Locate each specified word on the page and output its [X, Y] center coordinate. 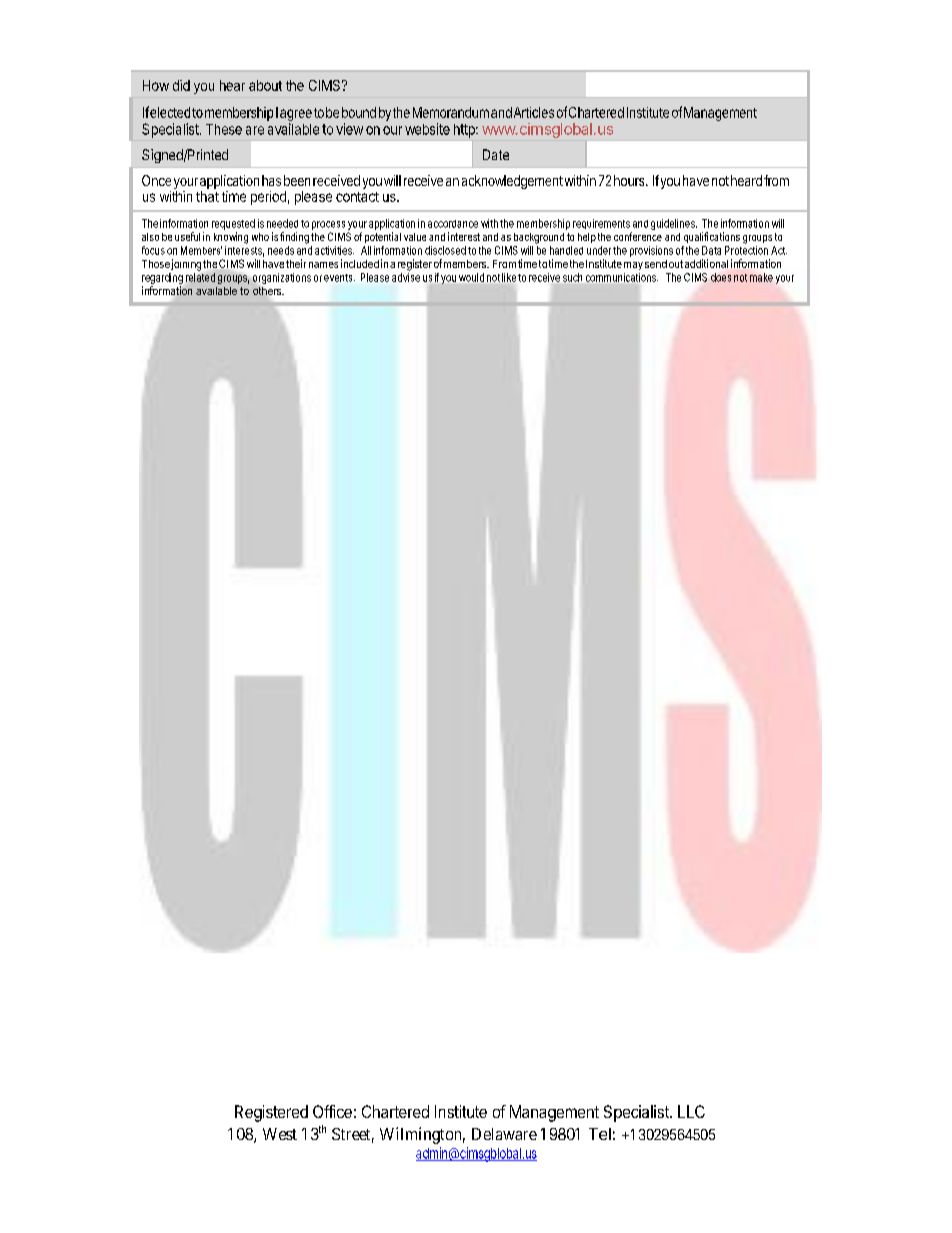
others [268, 291]
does [721, 277]
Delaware [504, 1134]
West [280, 1134]
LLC [691, 1111]
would [471, 277]
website [427, 129]
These [224, 129]
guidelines [674, 224]
